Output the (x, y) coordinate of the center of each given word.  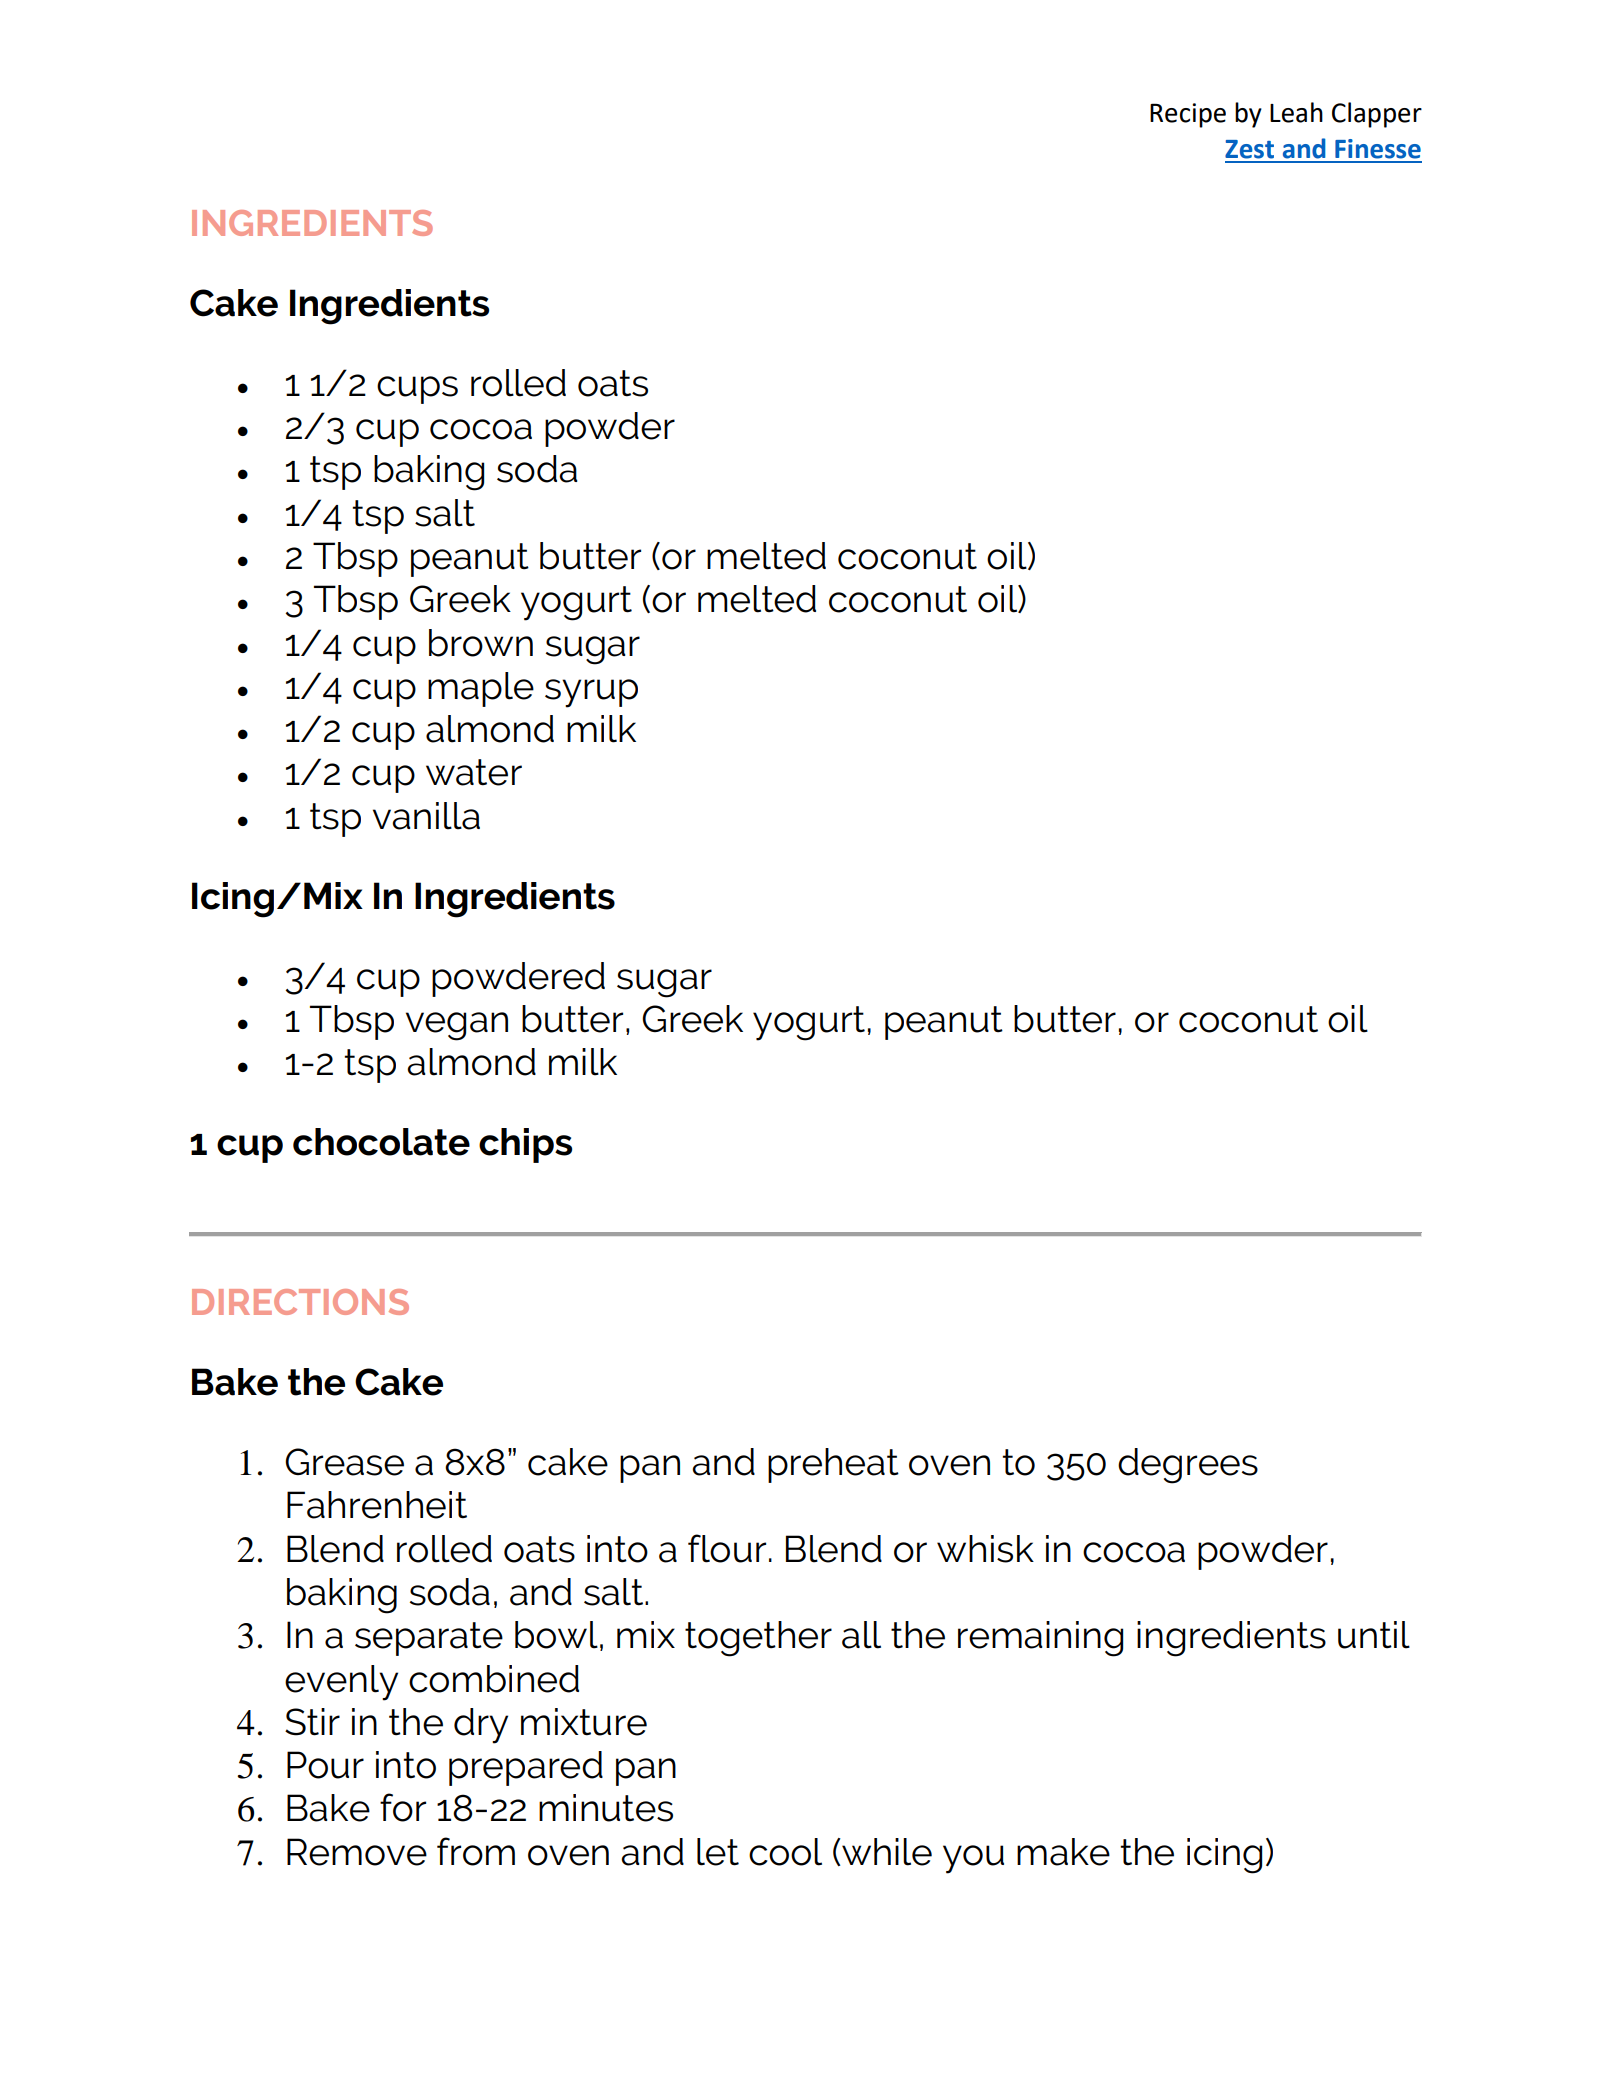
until (1374, 1635)
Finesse (1378, 149)
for (403, 1807)
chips (525, 1145)
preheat (833, 1465)
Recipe (1188, 115)
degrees (1188, 1466)
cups (417, 390)
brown (481, 643)
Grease (344, 1462)
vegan (457, 1026)
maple (481, 689)
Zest (1249, 149)
